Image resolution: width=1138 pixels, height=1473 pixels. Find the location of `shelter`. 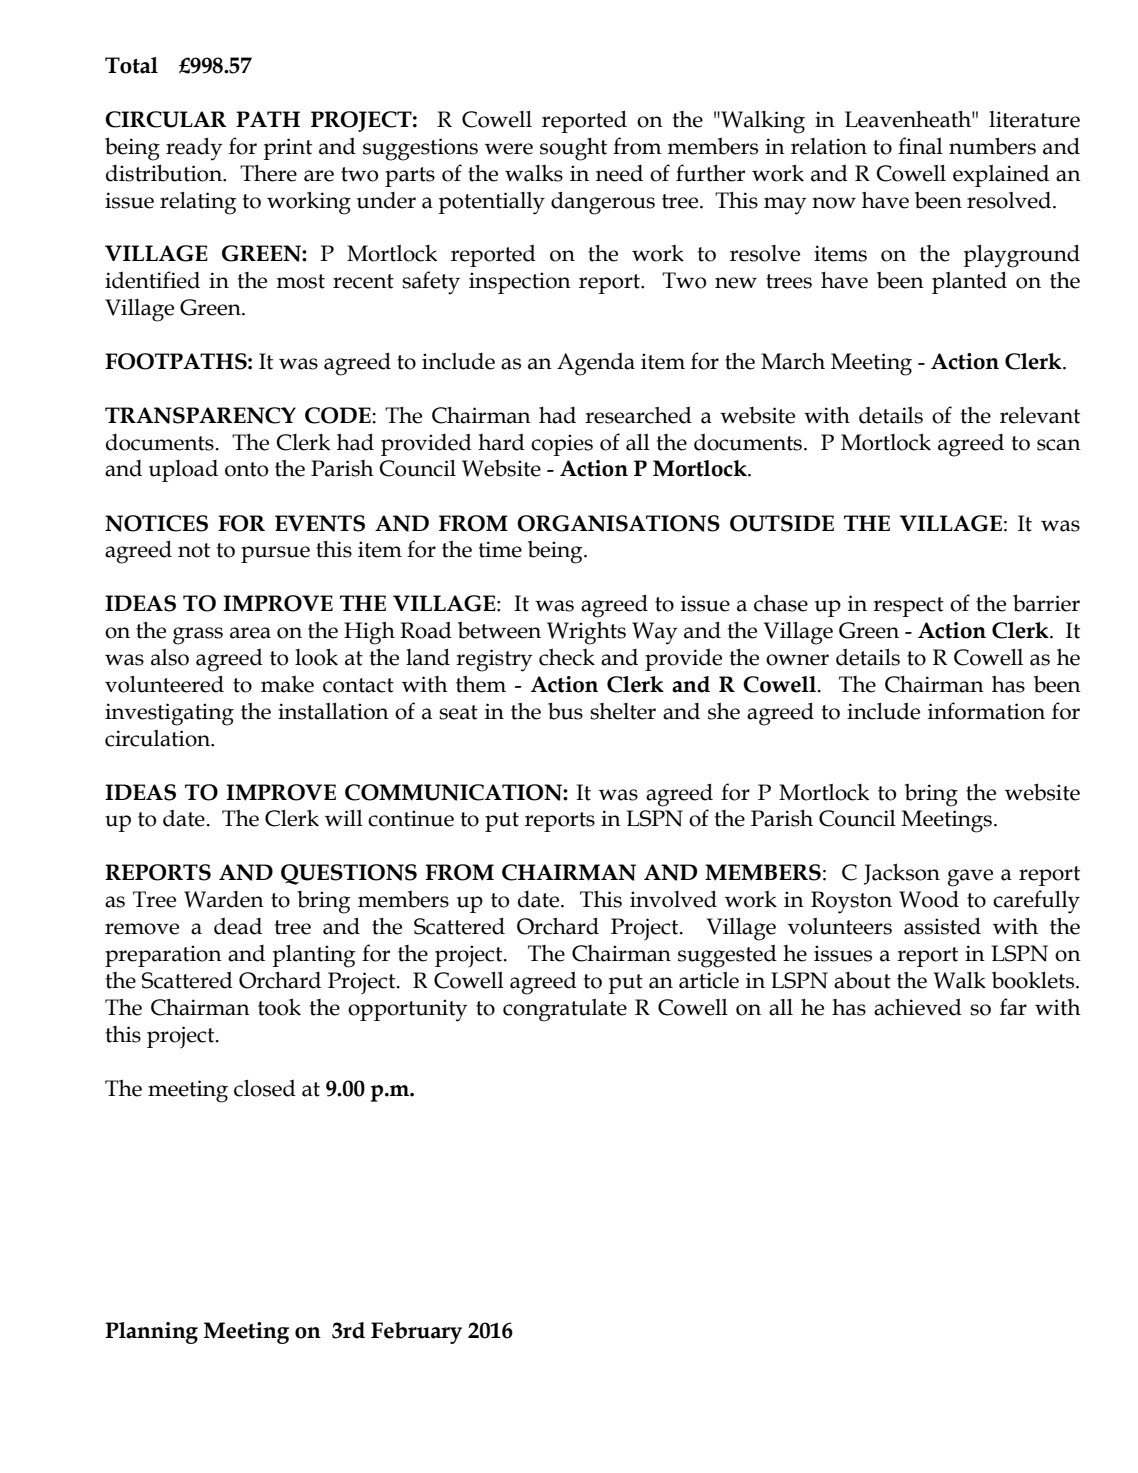

shelter is located at coordinates (623, 711).
